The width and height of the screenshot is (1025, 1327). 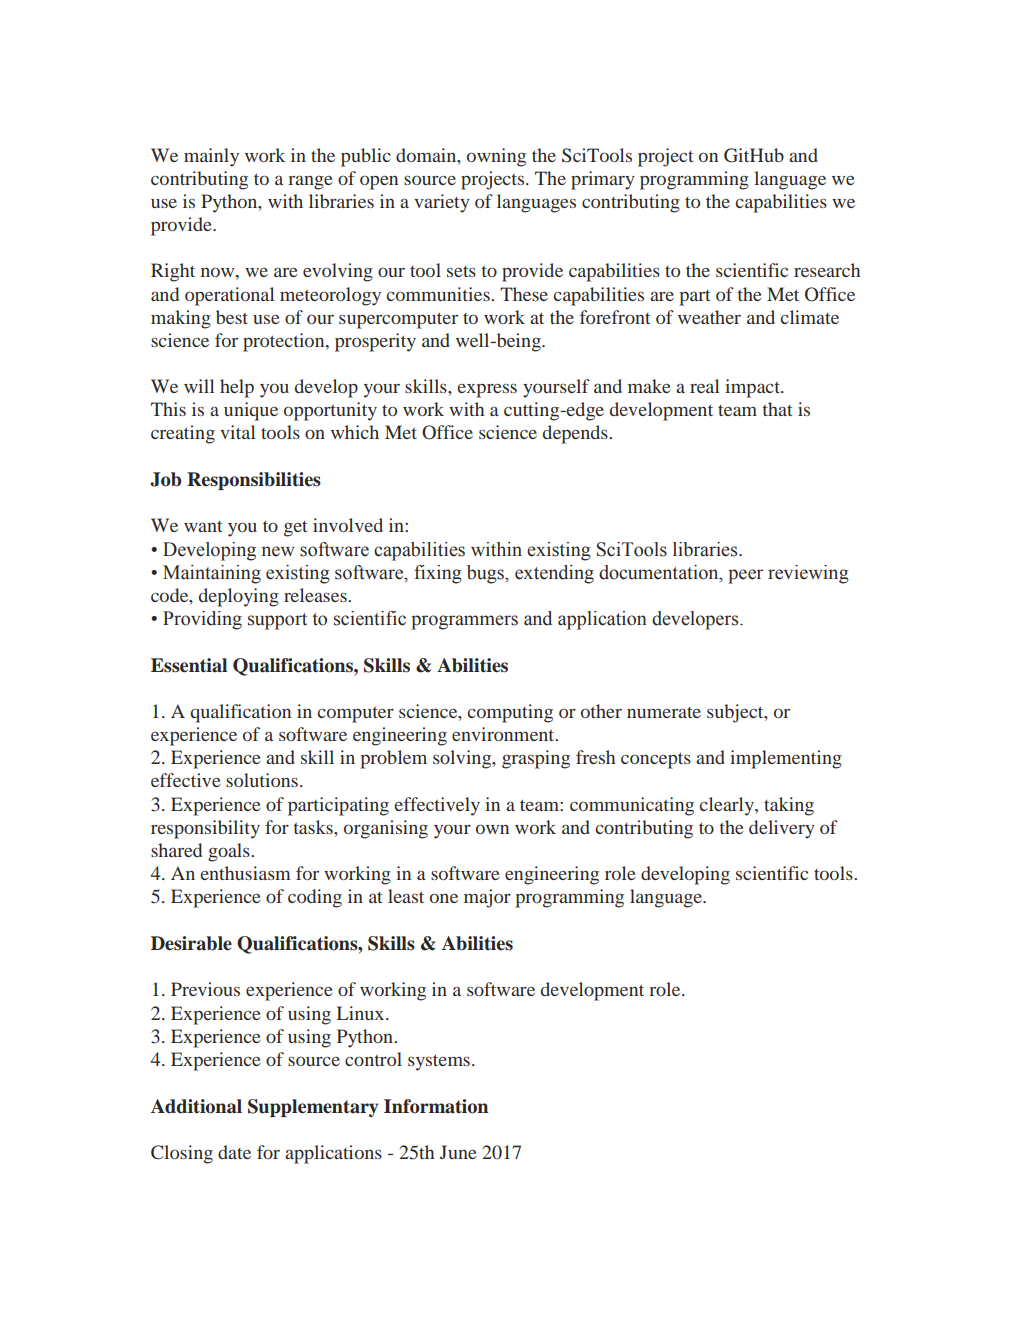 What do you see at coordinates (458, 1152) in the screenshot?
I see `June` at bounding box center [458, 1152].
